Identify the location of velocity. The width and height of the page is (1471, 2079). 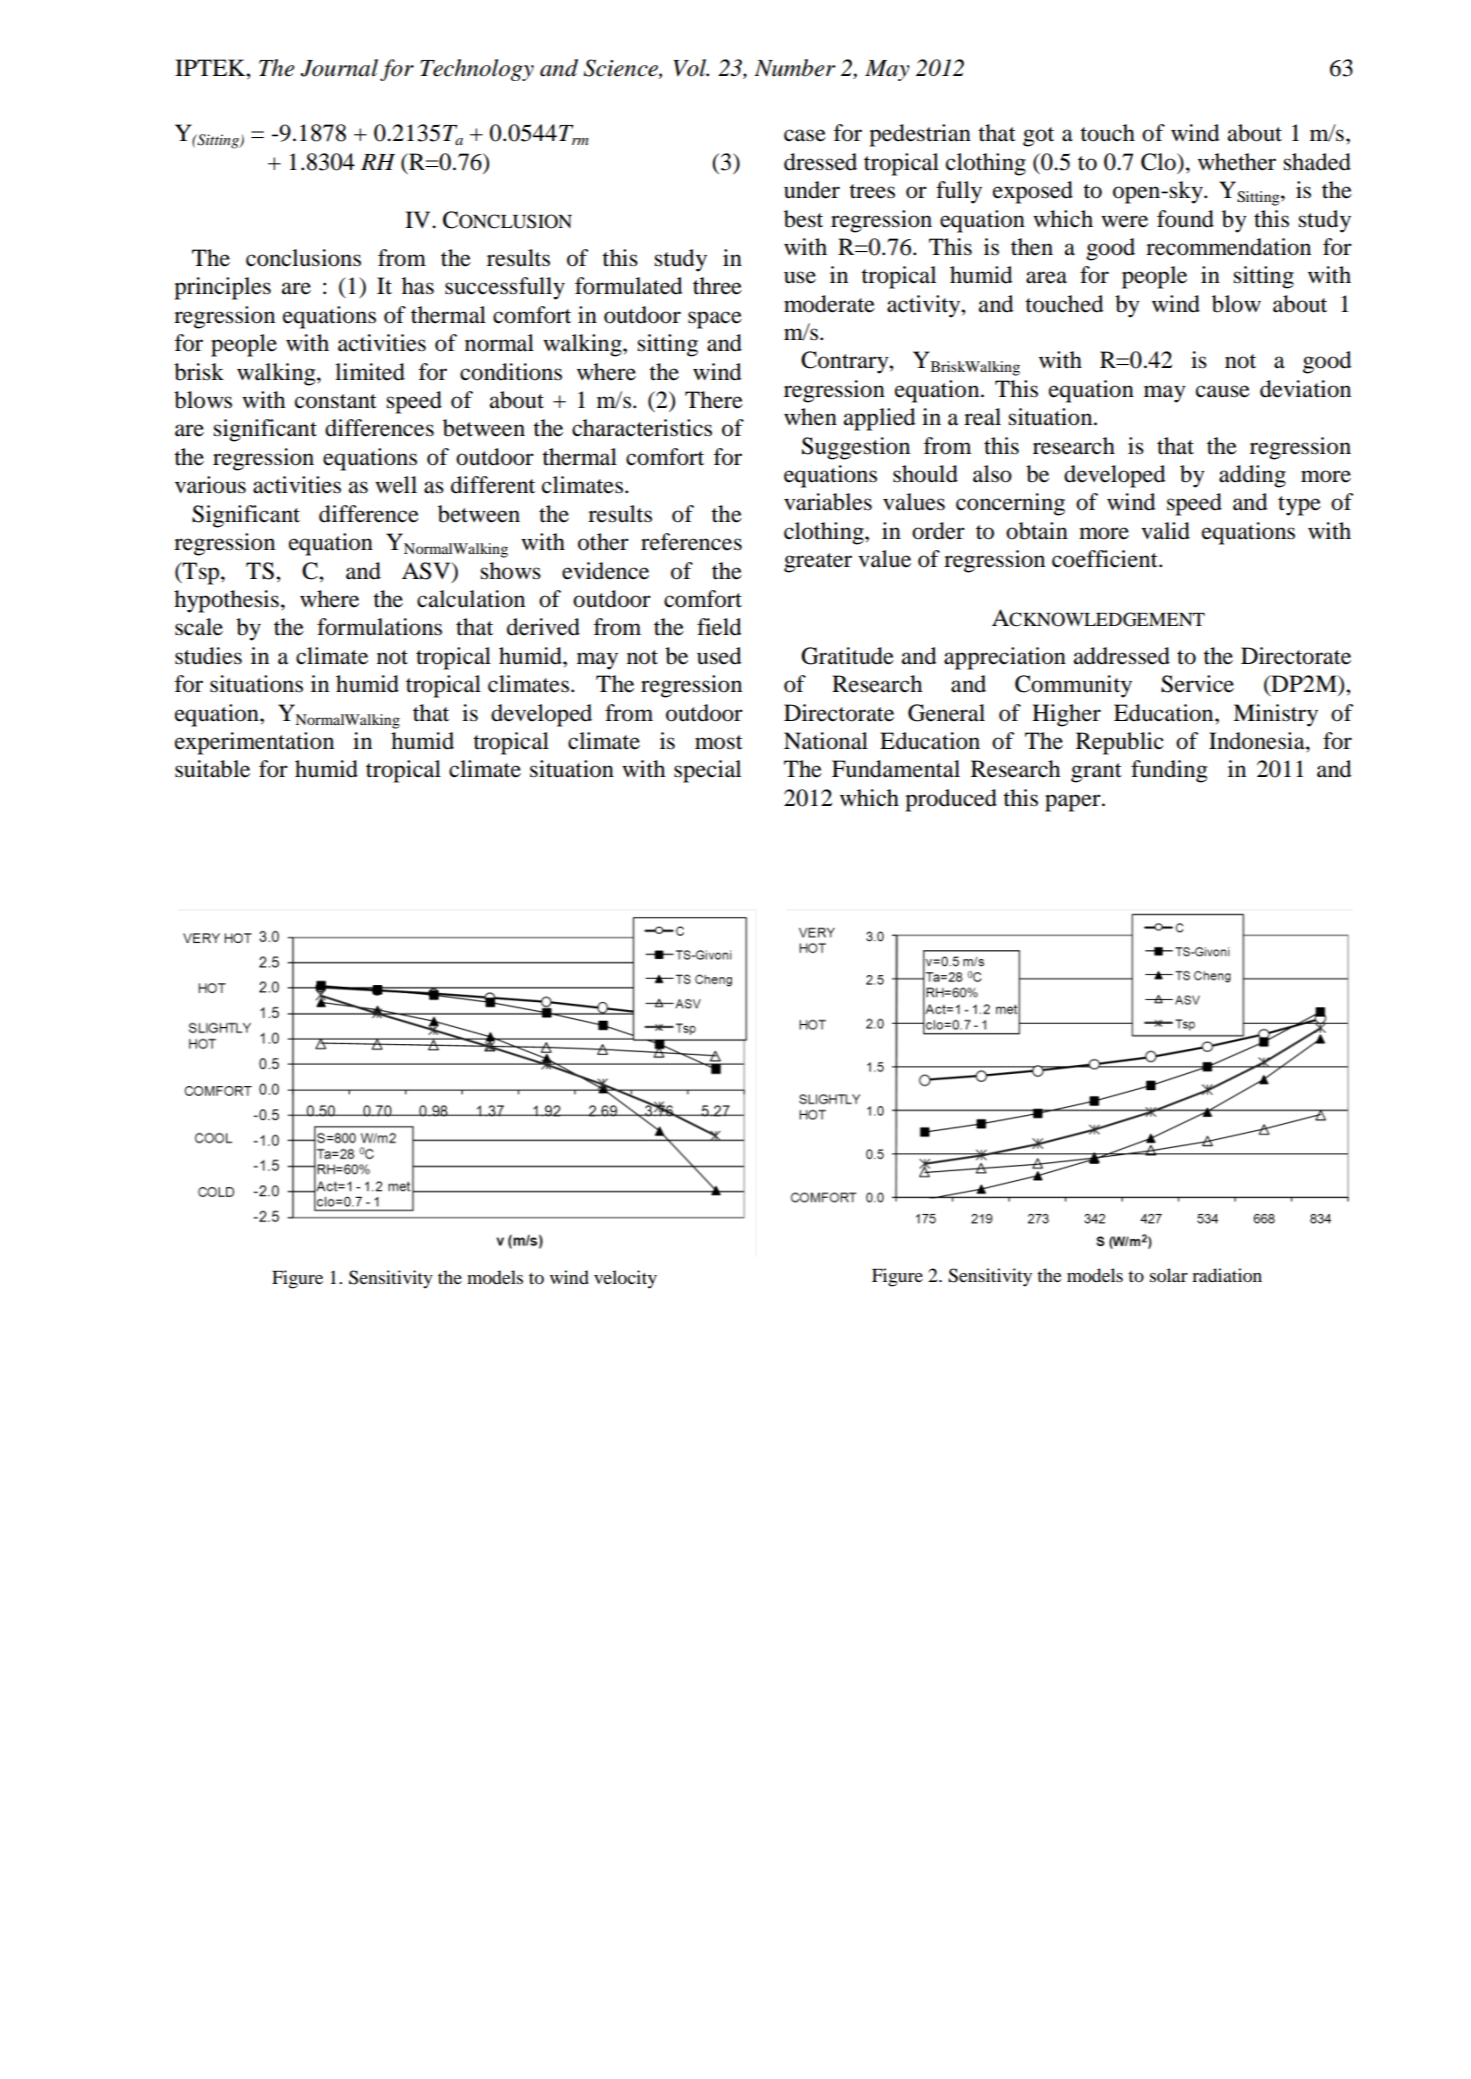
(625, 1279).
